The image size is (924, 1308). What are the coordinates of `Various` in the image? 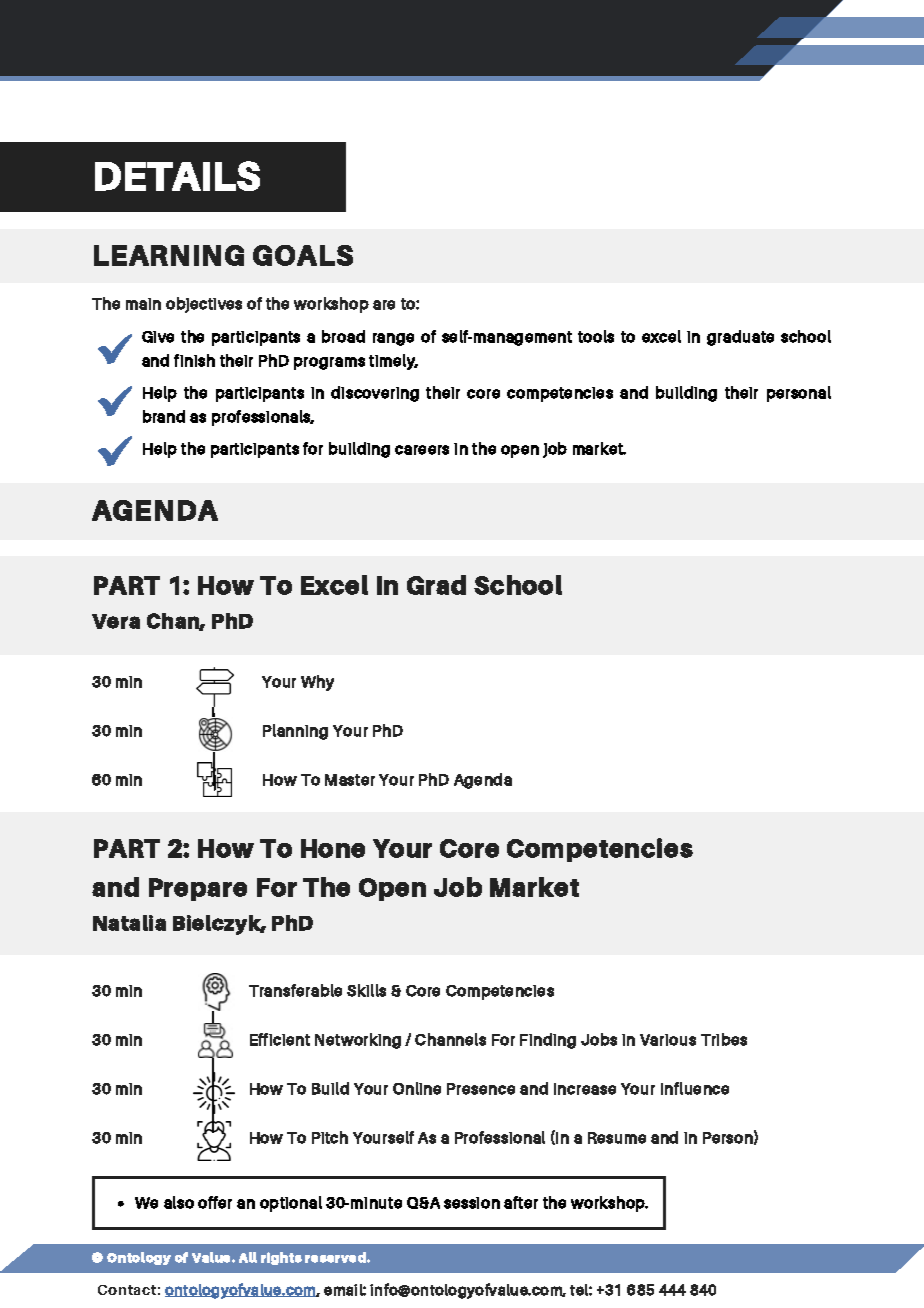 It's located at (668, 1040).
